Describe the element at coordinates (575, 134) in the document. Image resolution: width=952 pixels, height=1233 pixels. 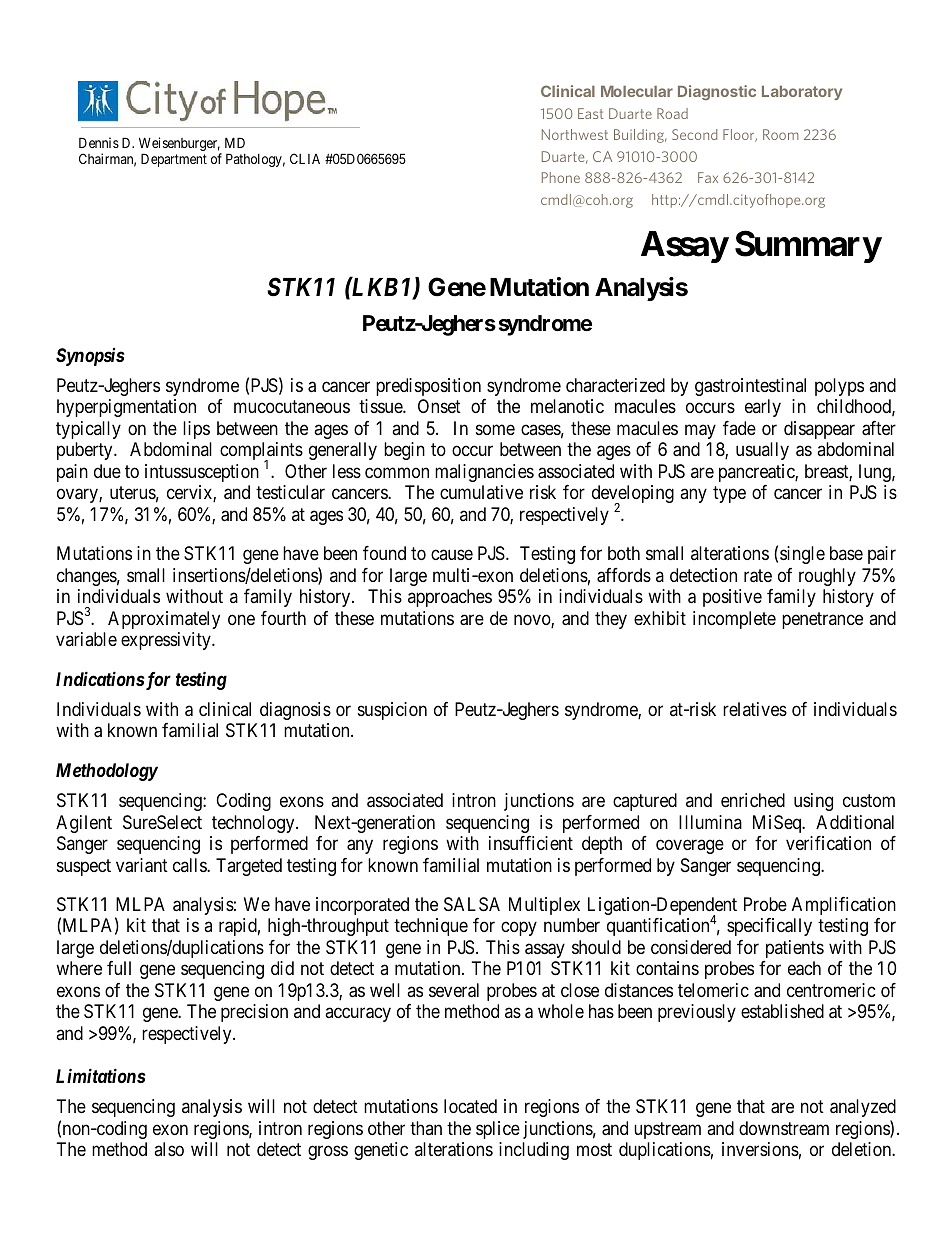
I see `Northwest` at that location.
